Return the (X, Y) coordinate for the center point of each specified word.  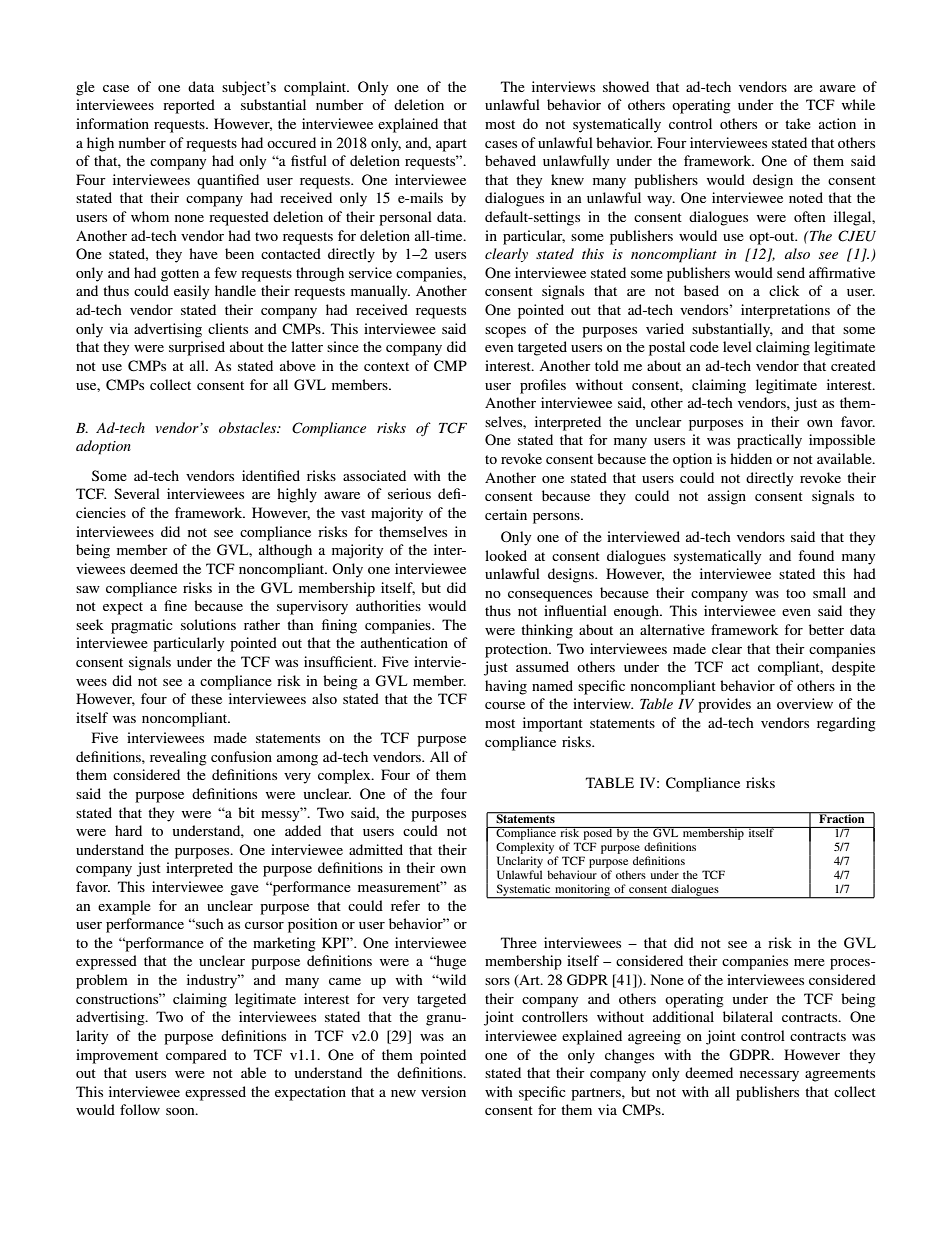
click (784, 290)
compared (196, 1056)
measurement (400, 886)
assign (727, 497)
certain (506, 514)
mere (809, 962)
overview (805, 703)
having (506, 687)
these (206, 698)
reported (189, 106)
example (124, 907)
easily (191, 292)
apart (451, 145)
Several (137, 493)
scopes (505, 332)
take (798, 123)
